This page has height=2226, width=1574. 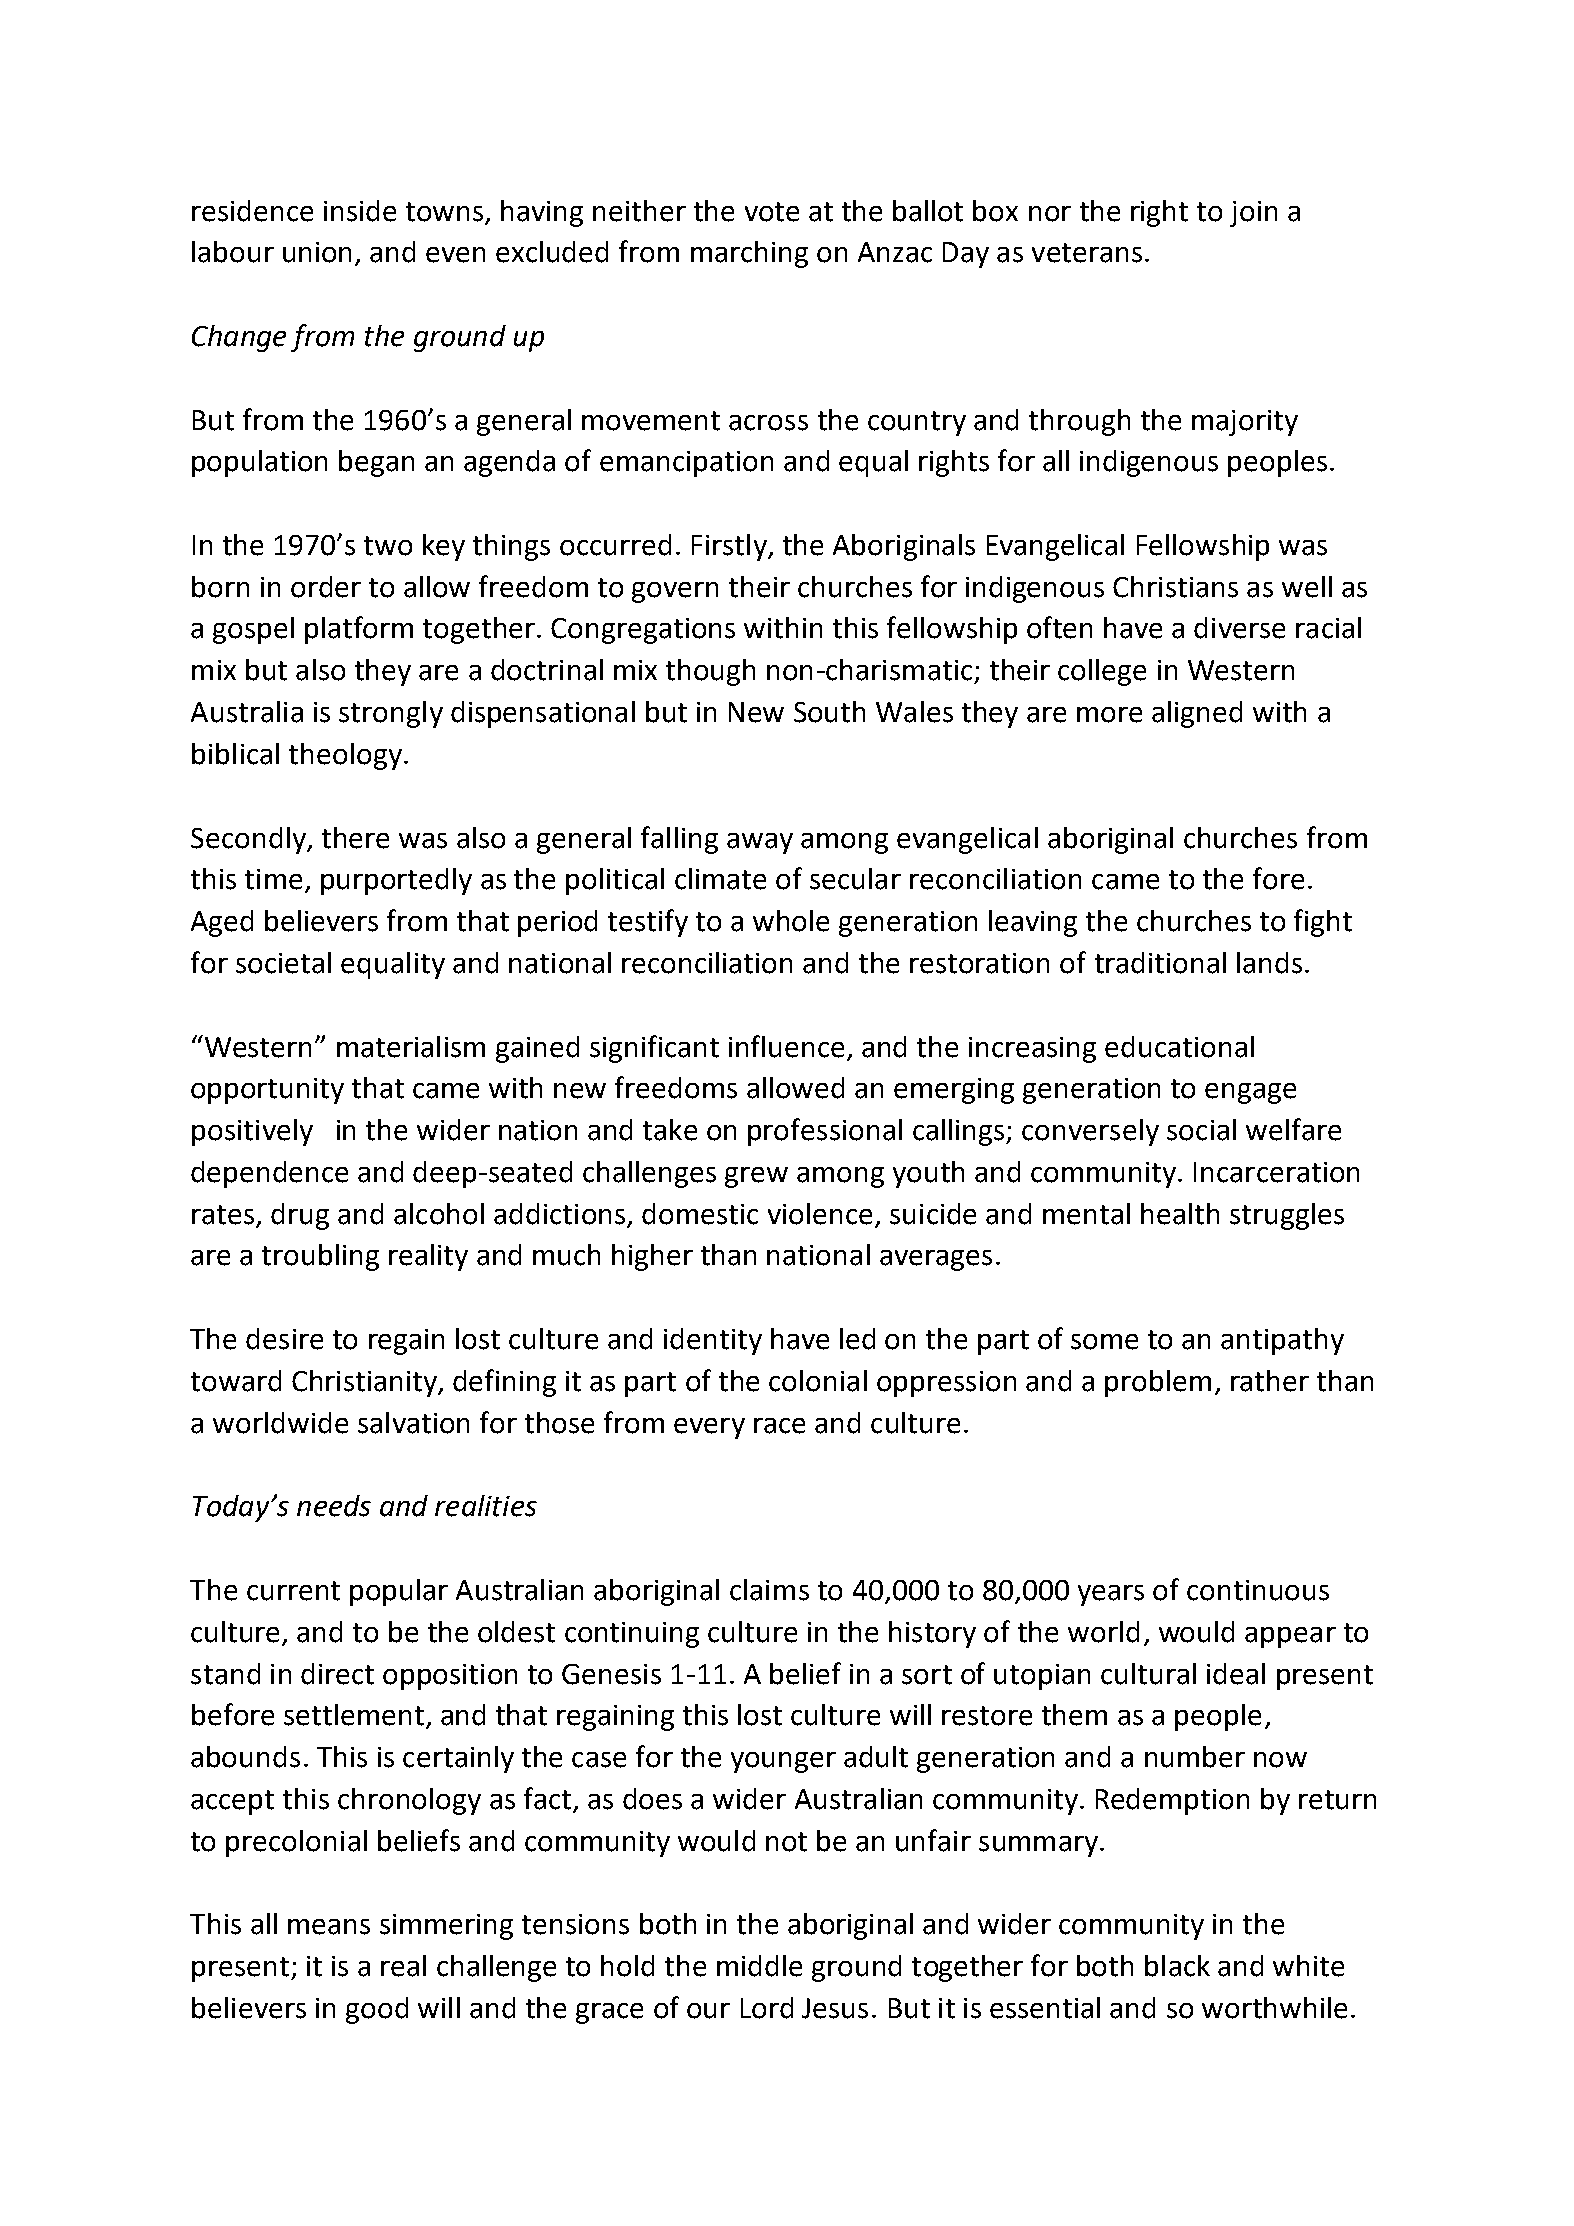 I want to click on there, so click(x=355, y=838).
